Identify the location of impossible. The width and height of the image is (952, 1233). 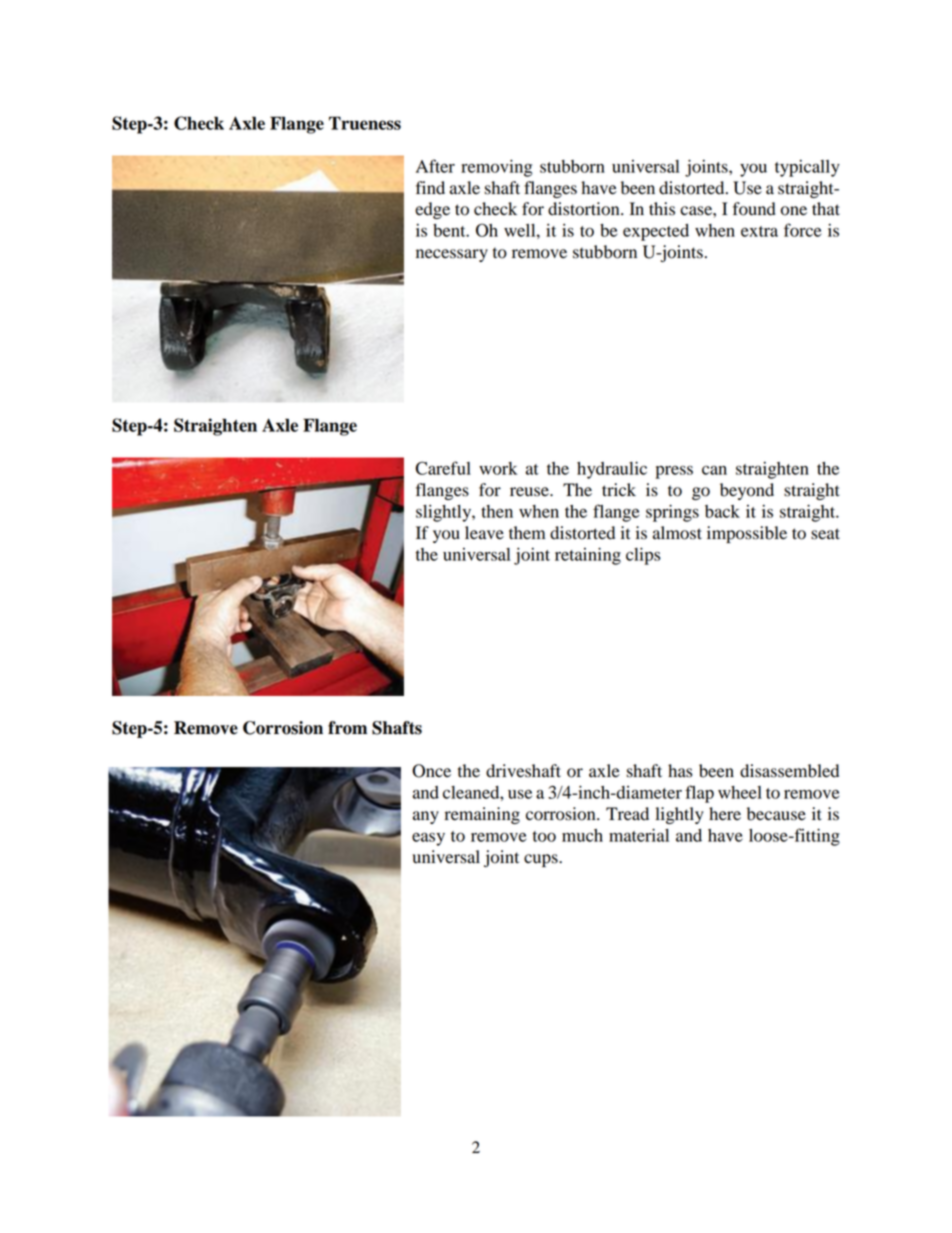
(747, 534).
